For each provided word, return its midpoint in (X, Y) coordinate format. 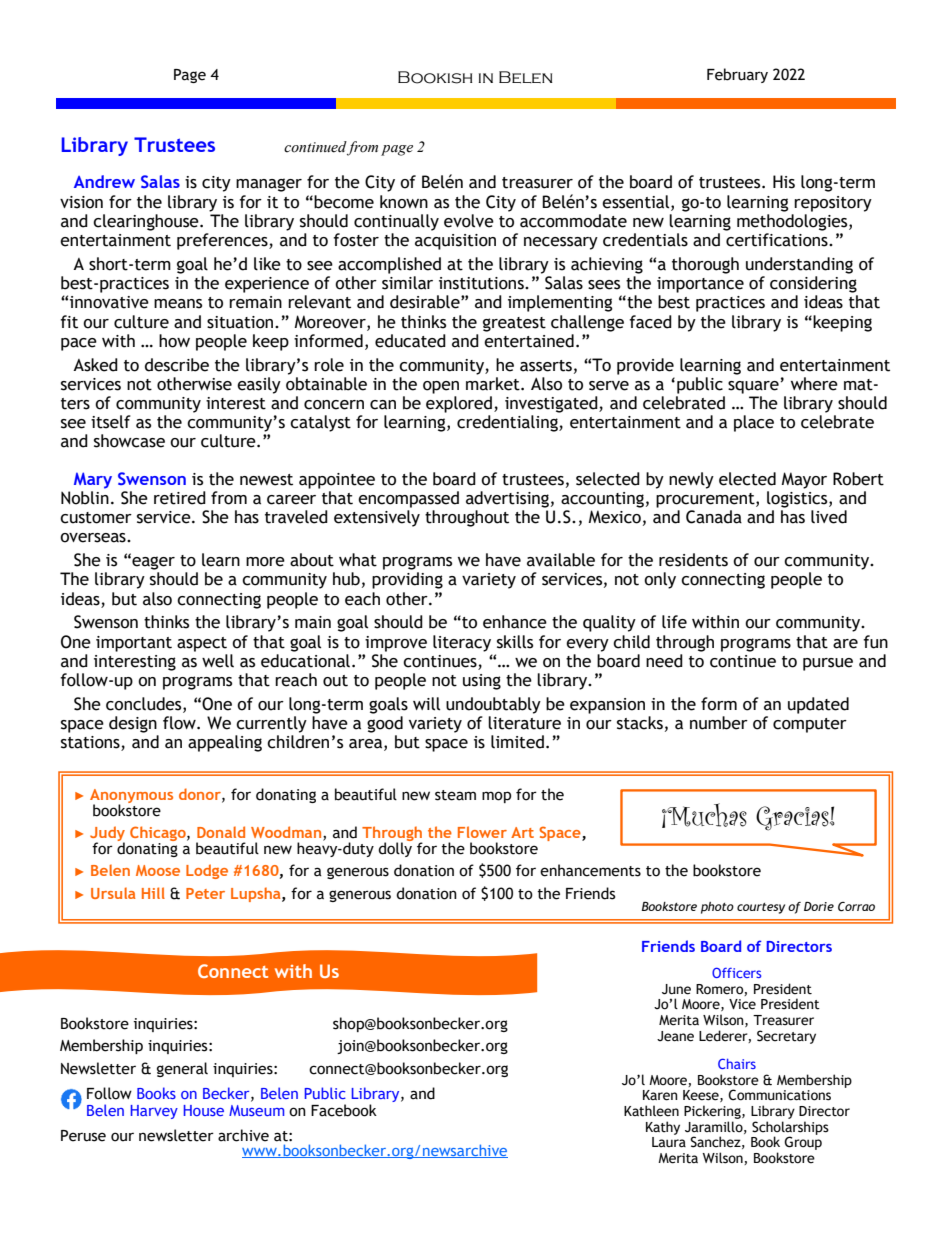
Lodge (207, 871)
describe (177, 365)
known (404, 202)
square (753, 387)
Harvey (154, 1112)
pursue (828, 664)
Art (522, 832)
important (134, 644)
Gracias (793, 818)
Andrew (104, 181)
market (494, 382)
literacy (462, 643)
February (737, 75)
